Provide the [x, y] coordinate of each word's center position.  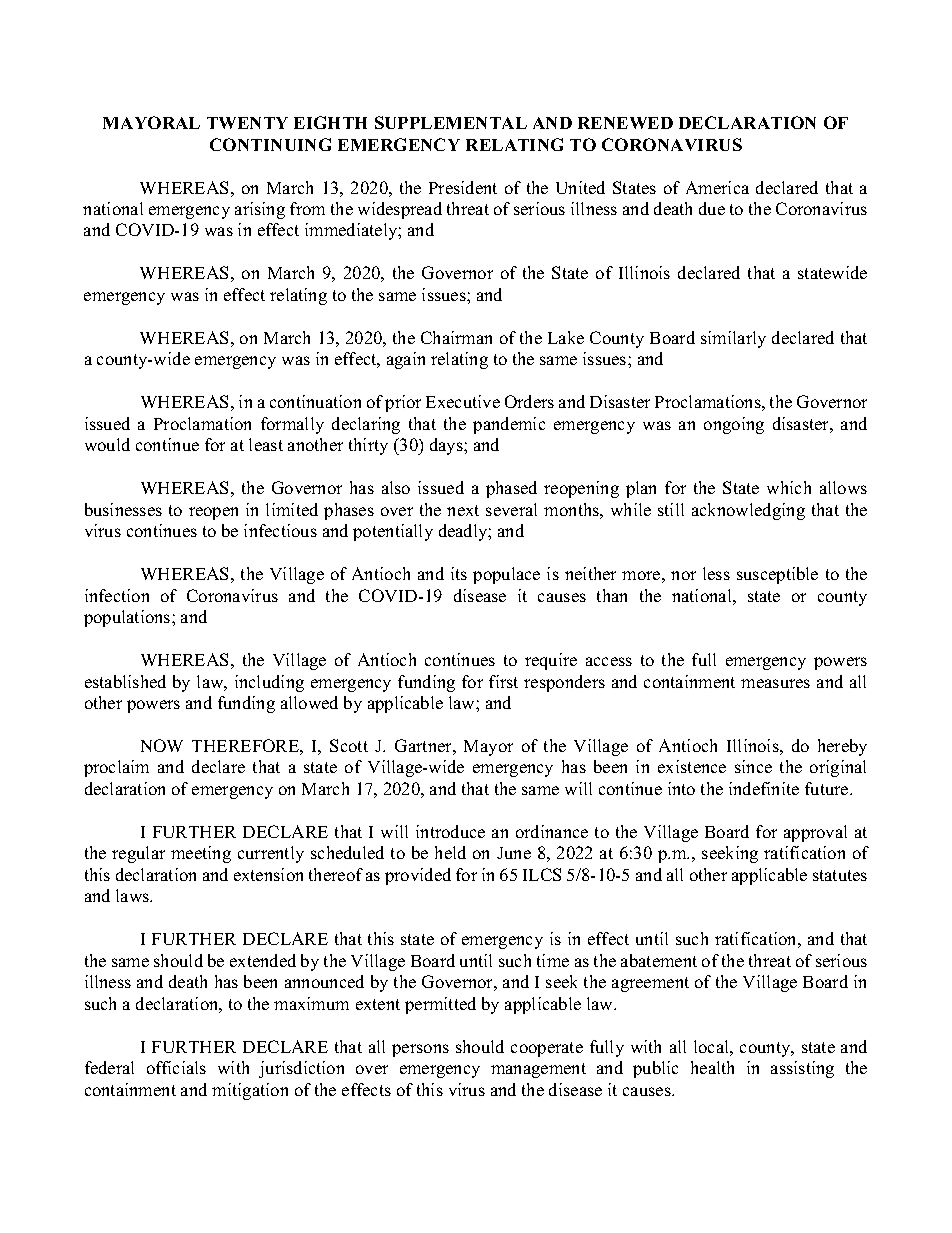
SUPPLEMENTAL [451, 122]
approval [815, 833]
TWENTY [247, 123]
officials [176, 1067]
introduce [450, 831]
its [459, 573]
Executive [463, 401]
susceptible [777, 575]
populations [128, 618]
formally [292, 425]
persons [420, 1050]
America [717, 187]
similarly [733, 339]
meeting [201, 854]
